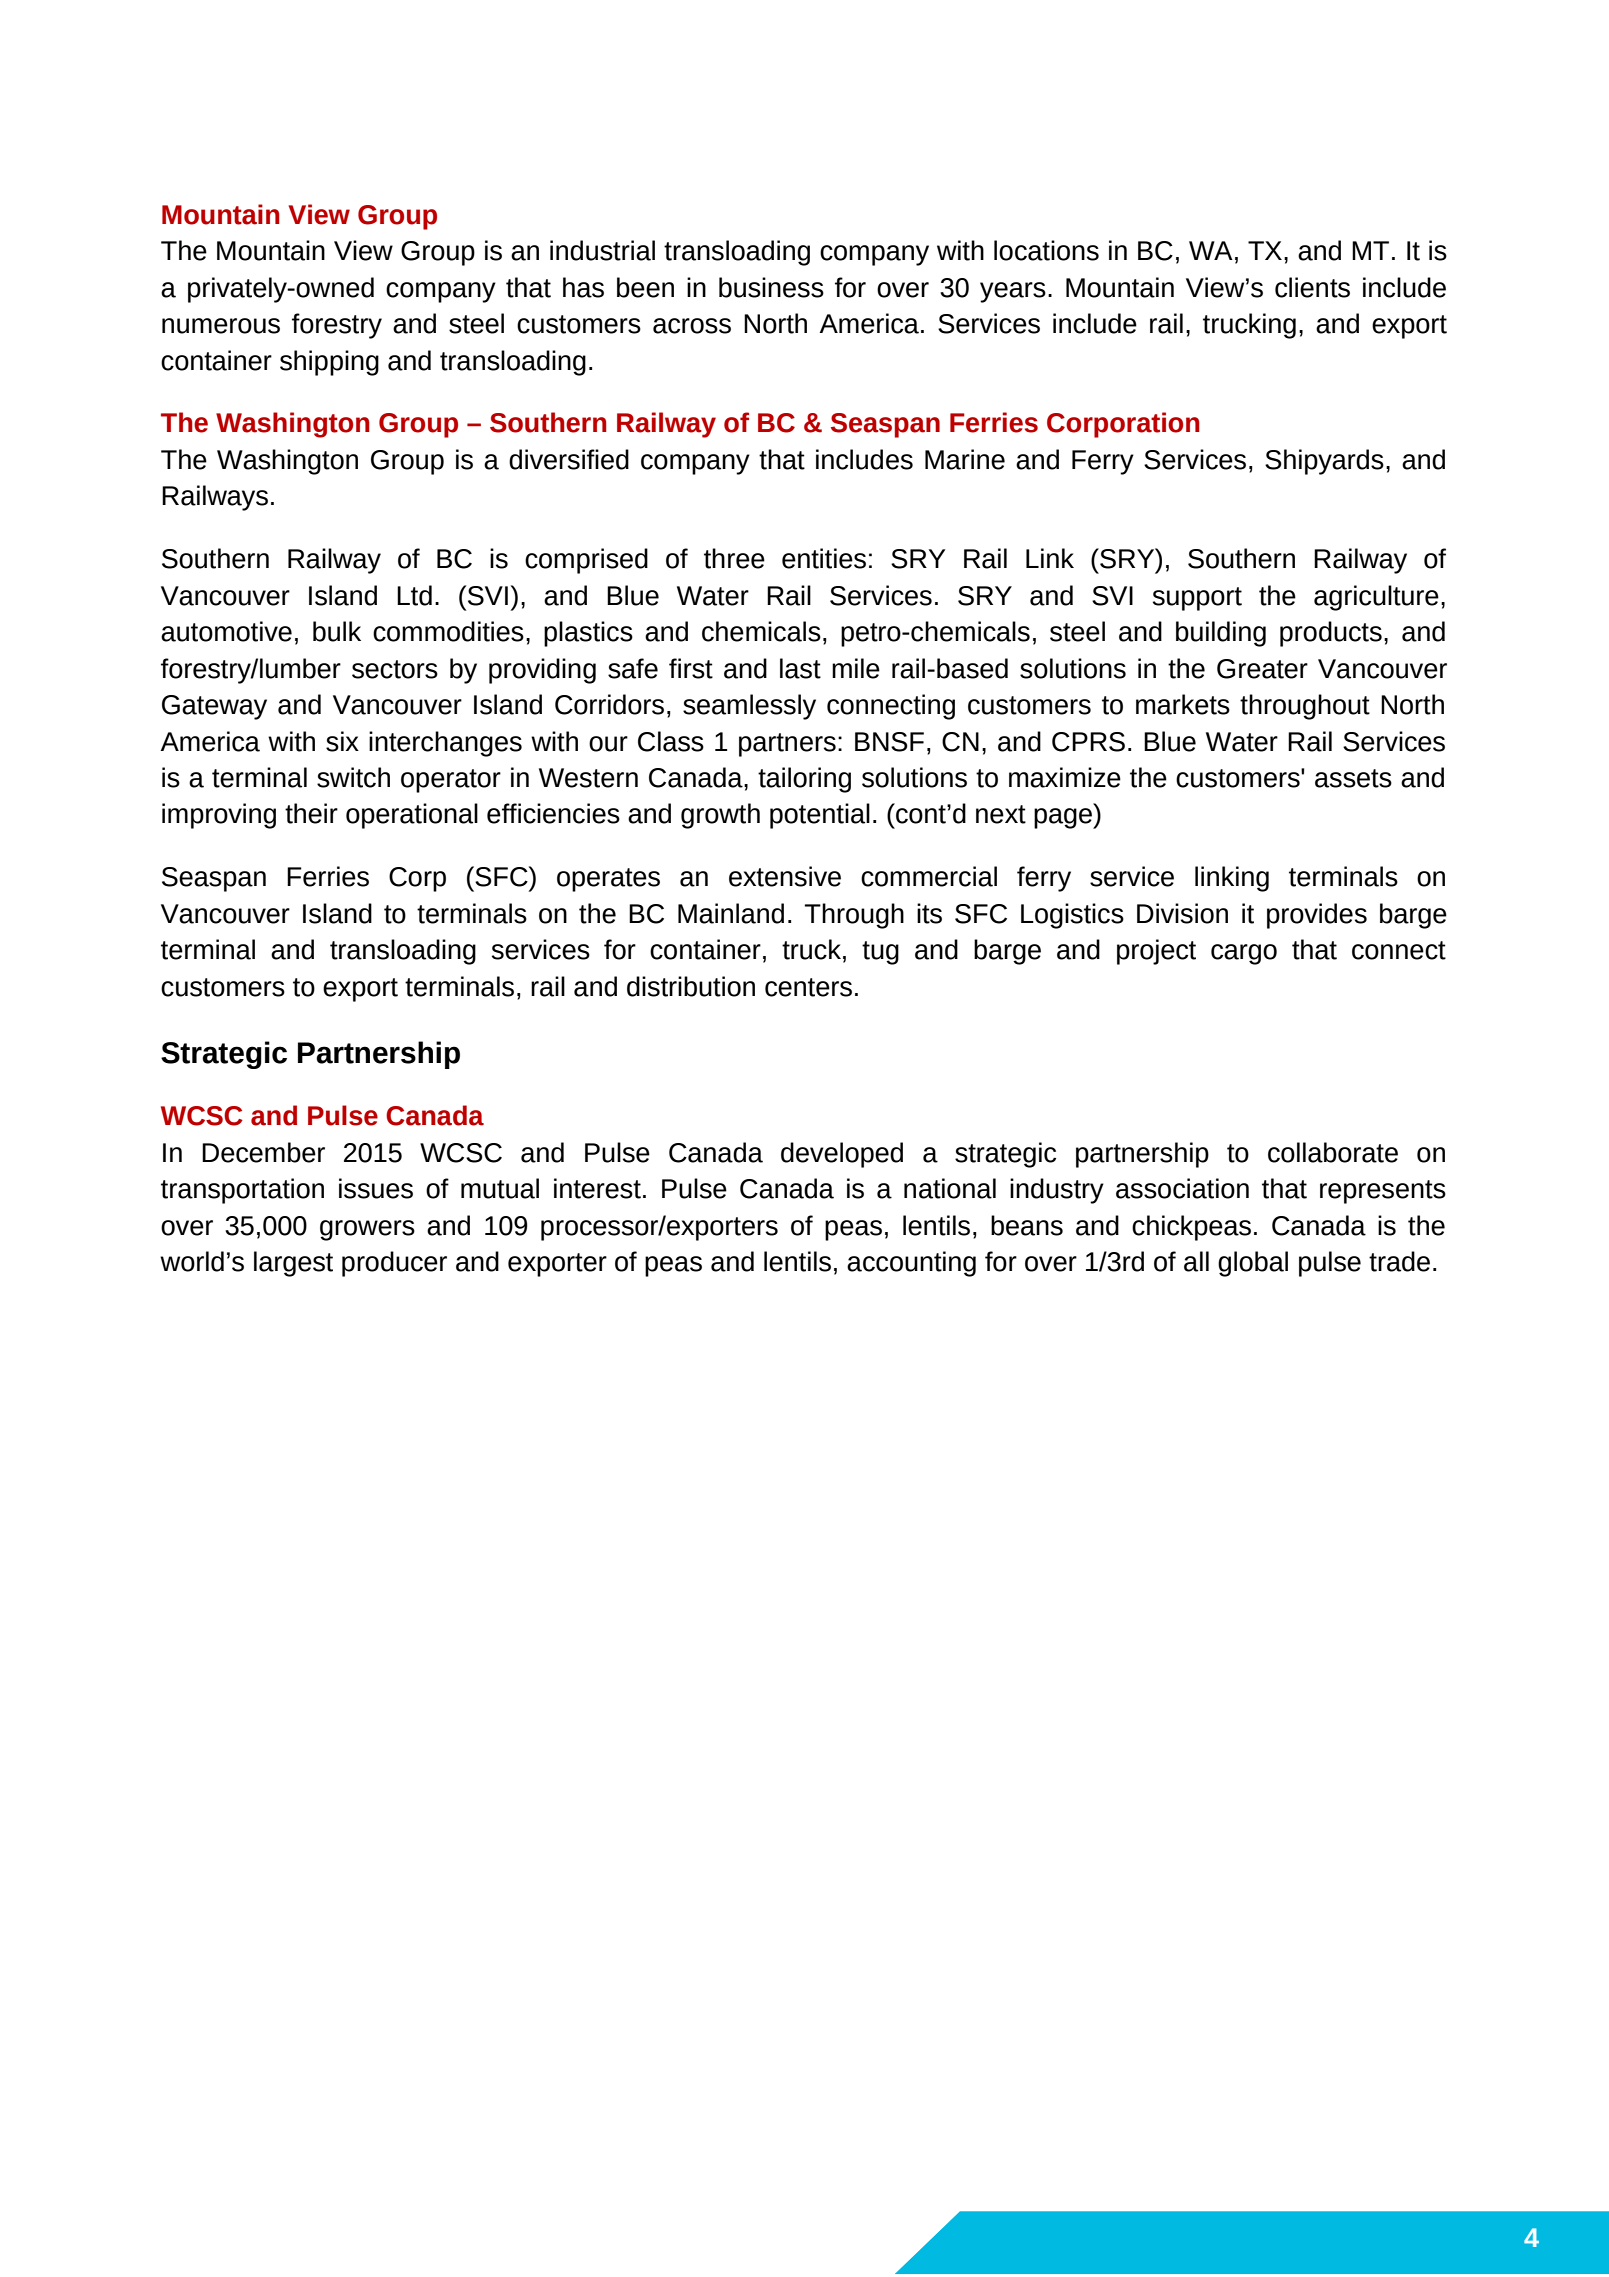 Image resolution: width=1609 pixels, height=2277 pixels. I want to click on business, so click(771, 287).
